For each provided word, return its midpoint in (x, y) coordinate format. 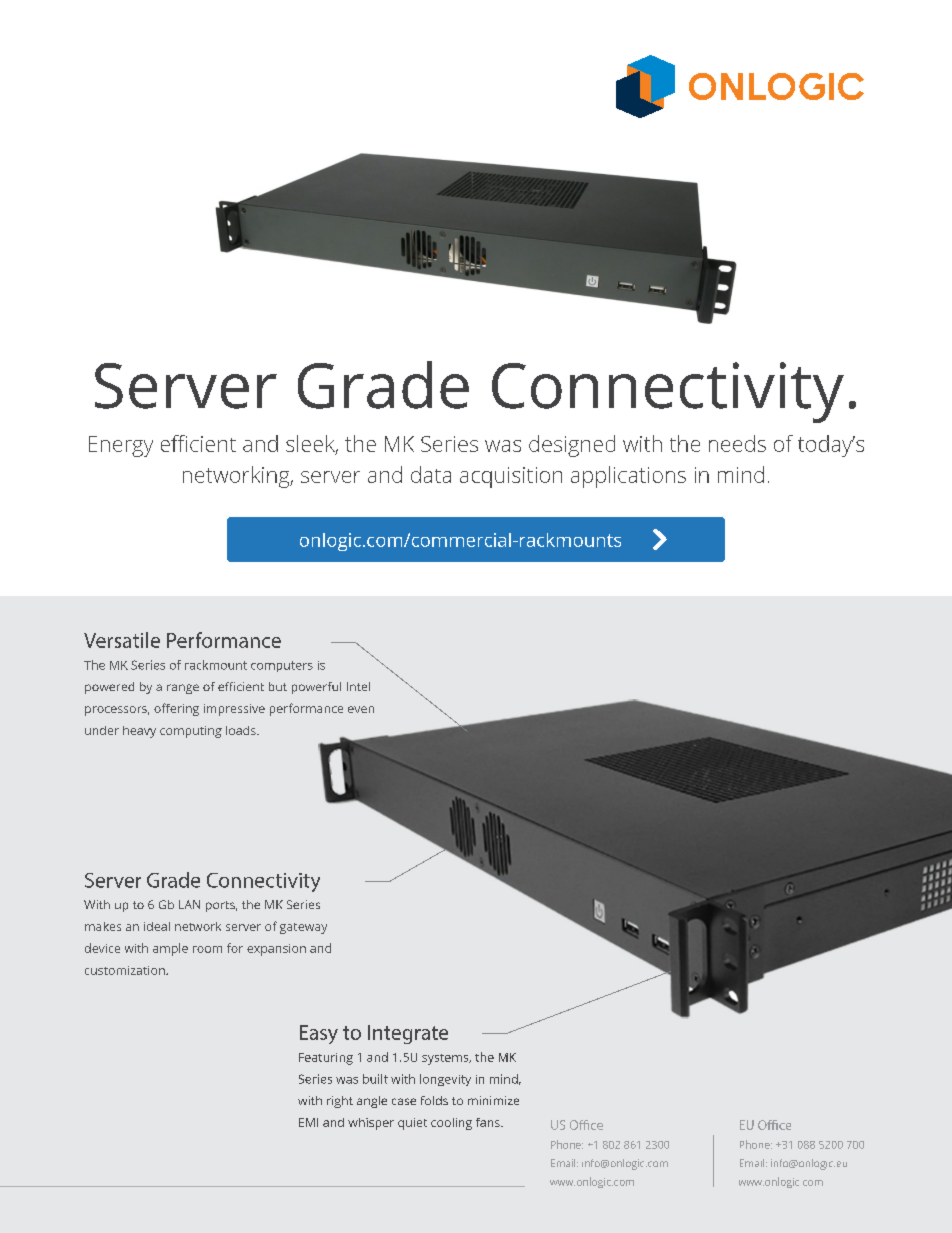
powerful (316, 688)
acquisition (511, 477)
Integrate (408, 1034)
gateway (303, 928)
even (361, 709)
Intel (358, 686)
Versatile (122, 640)
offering (176, 709)
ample (170, 949)
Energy (121, 446)
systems (446, 1059)
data (431, 474)
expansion (276, 950)
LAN (189, 904)
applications (628, 477)
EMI (308, 1122)
